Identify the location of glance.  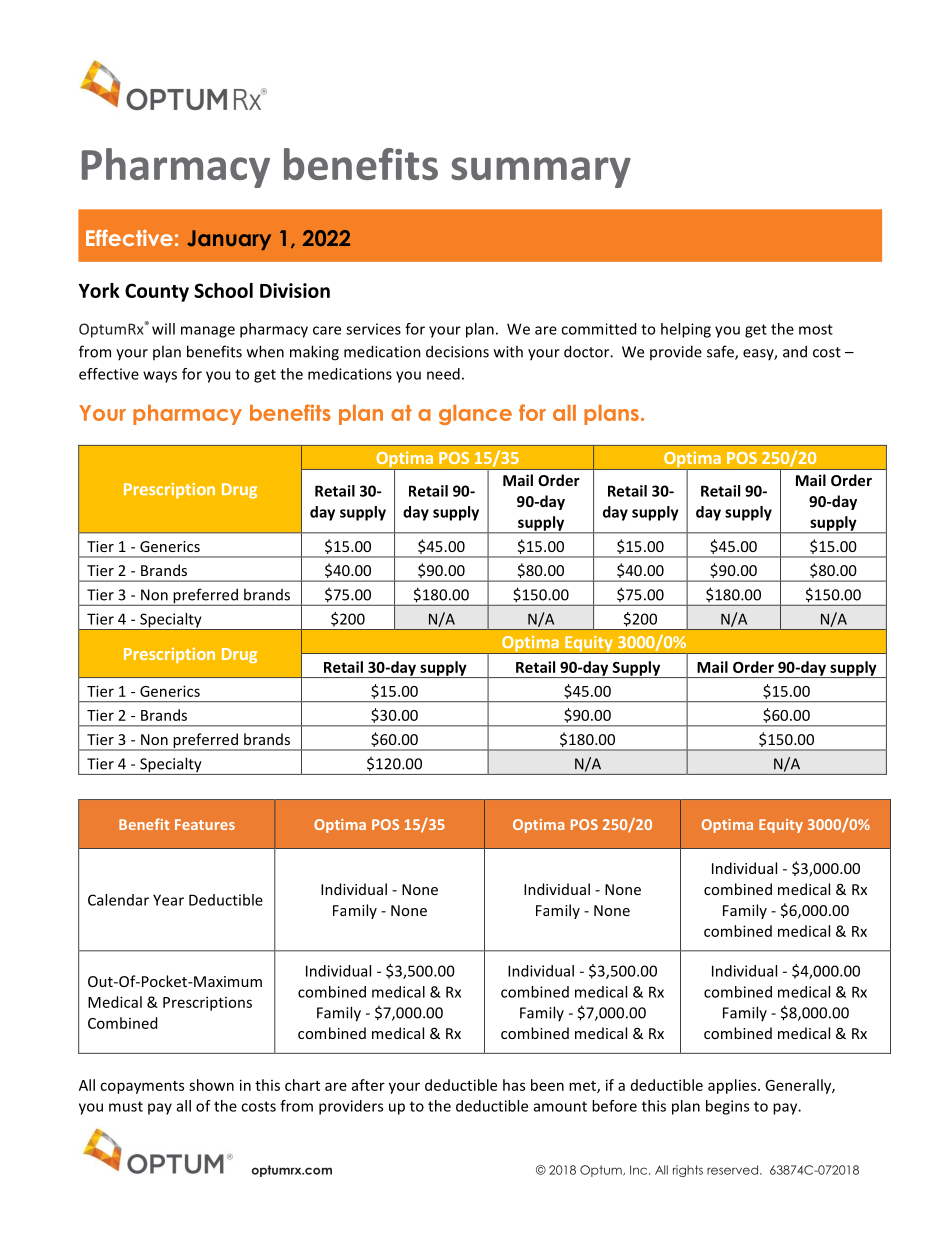
(475, 415).
